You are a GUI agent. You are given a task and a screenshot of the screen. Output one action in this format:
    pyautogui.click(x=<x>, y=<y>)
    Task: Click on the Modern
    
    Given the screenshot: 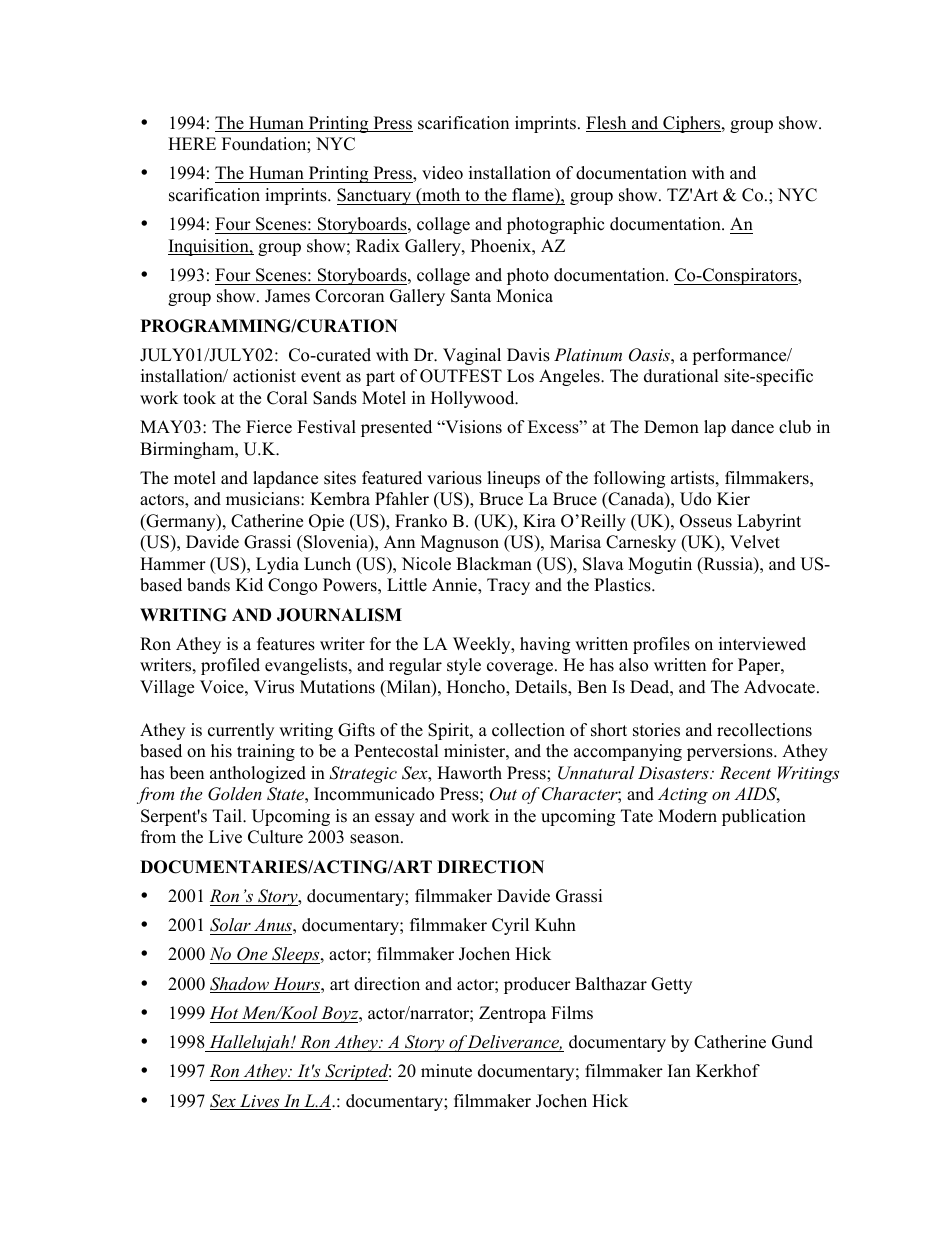 What is the action you would take?
    pyautogui.click(x=687, y=816)
